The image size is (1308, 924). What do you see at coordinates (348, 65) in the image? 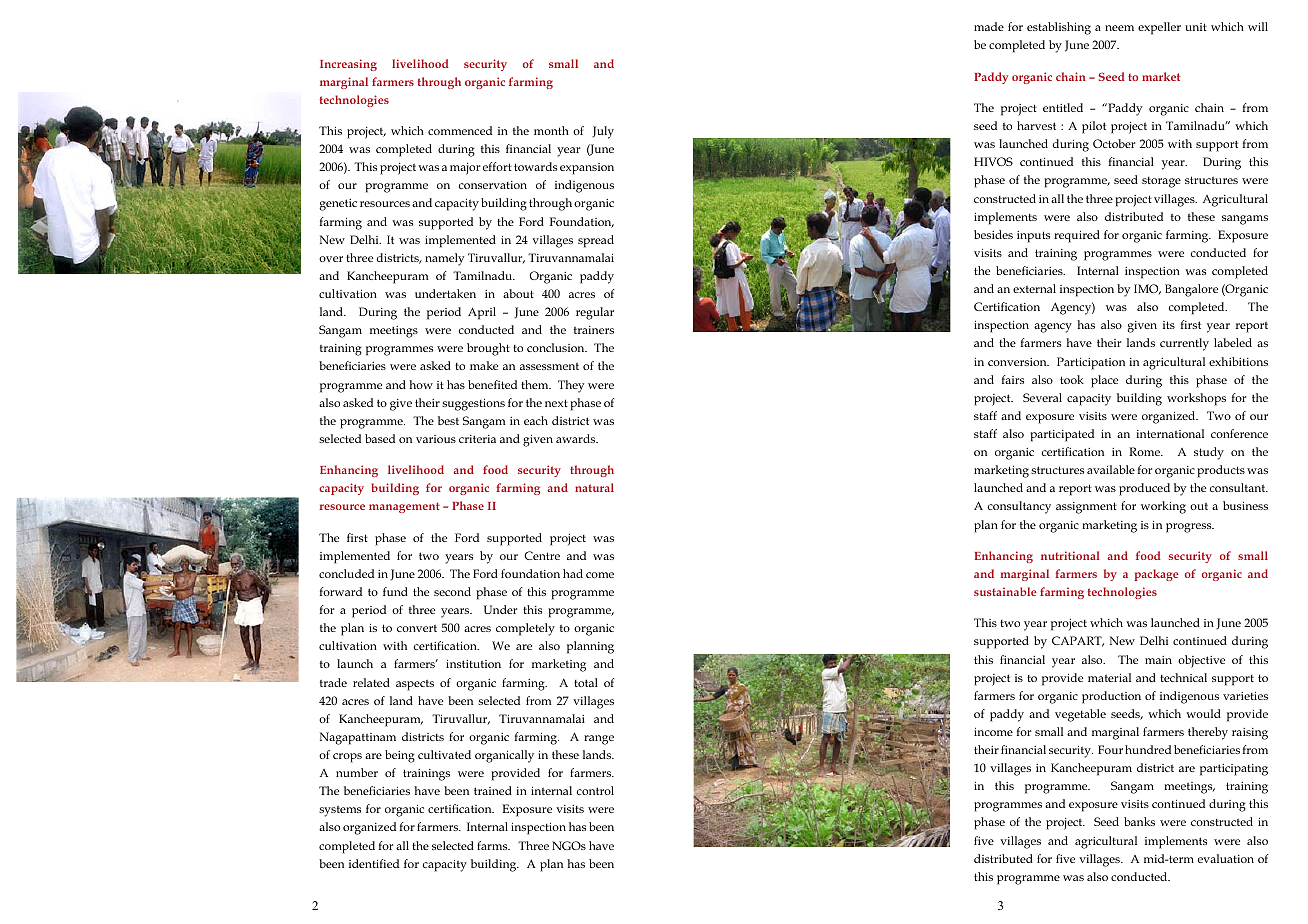
I see `Increasing` at bounding box center [348, 65].
